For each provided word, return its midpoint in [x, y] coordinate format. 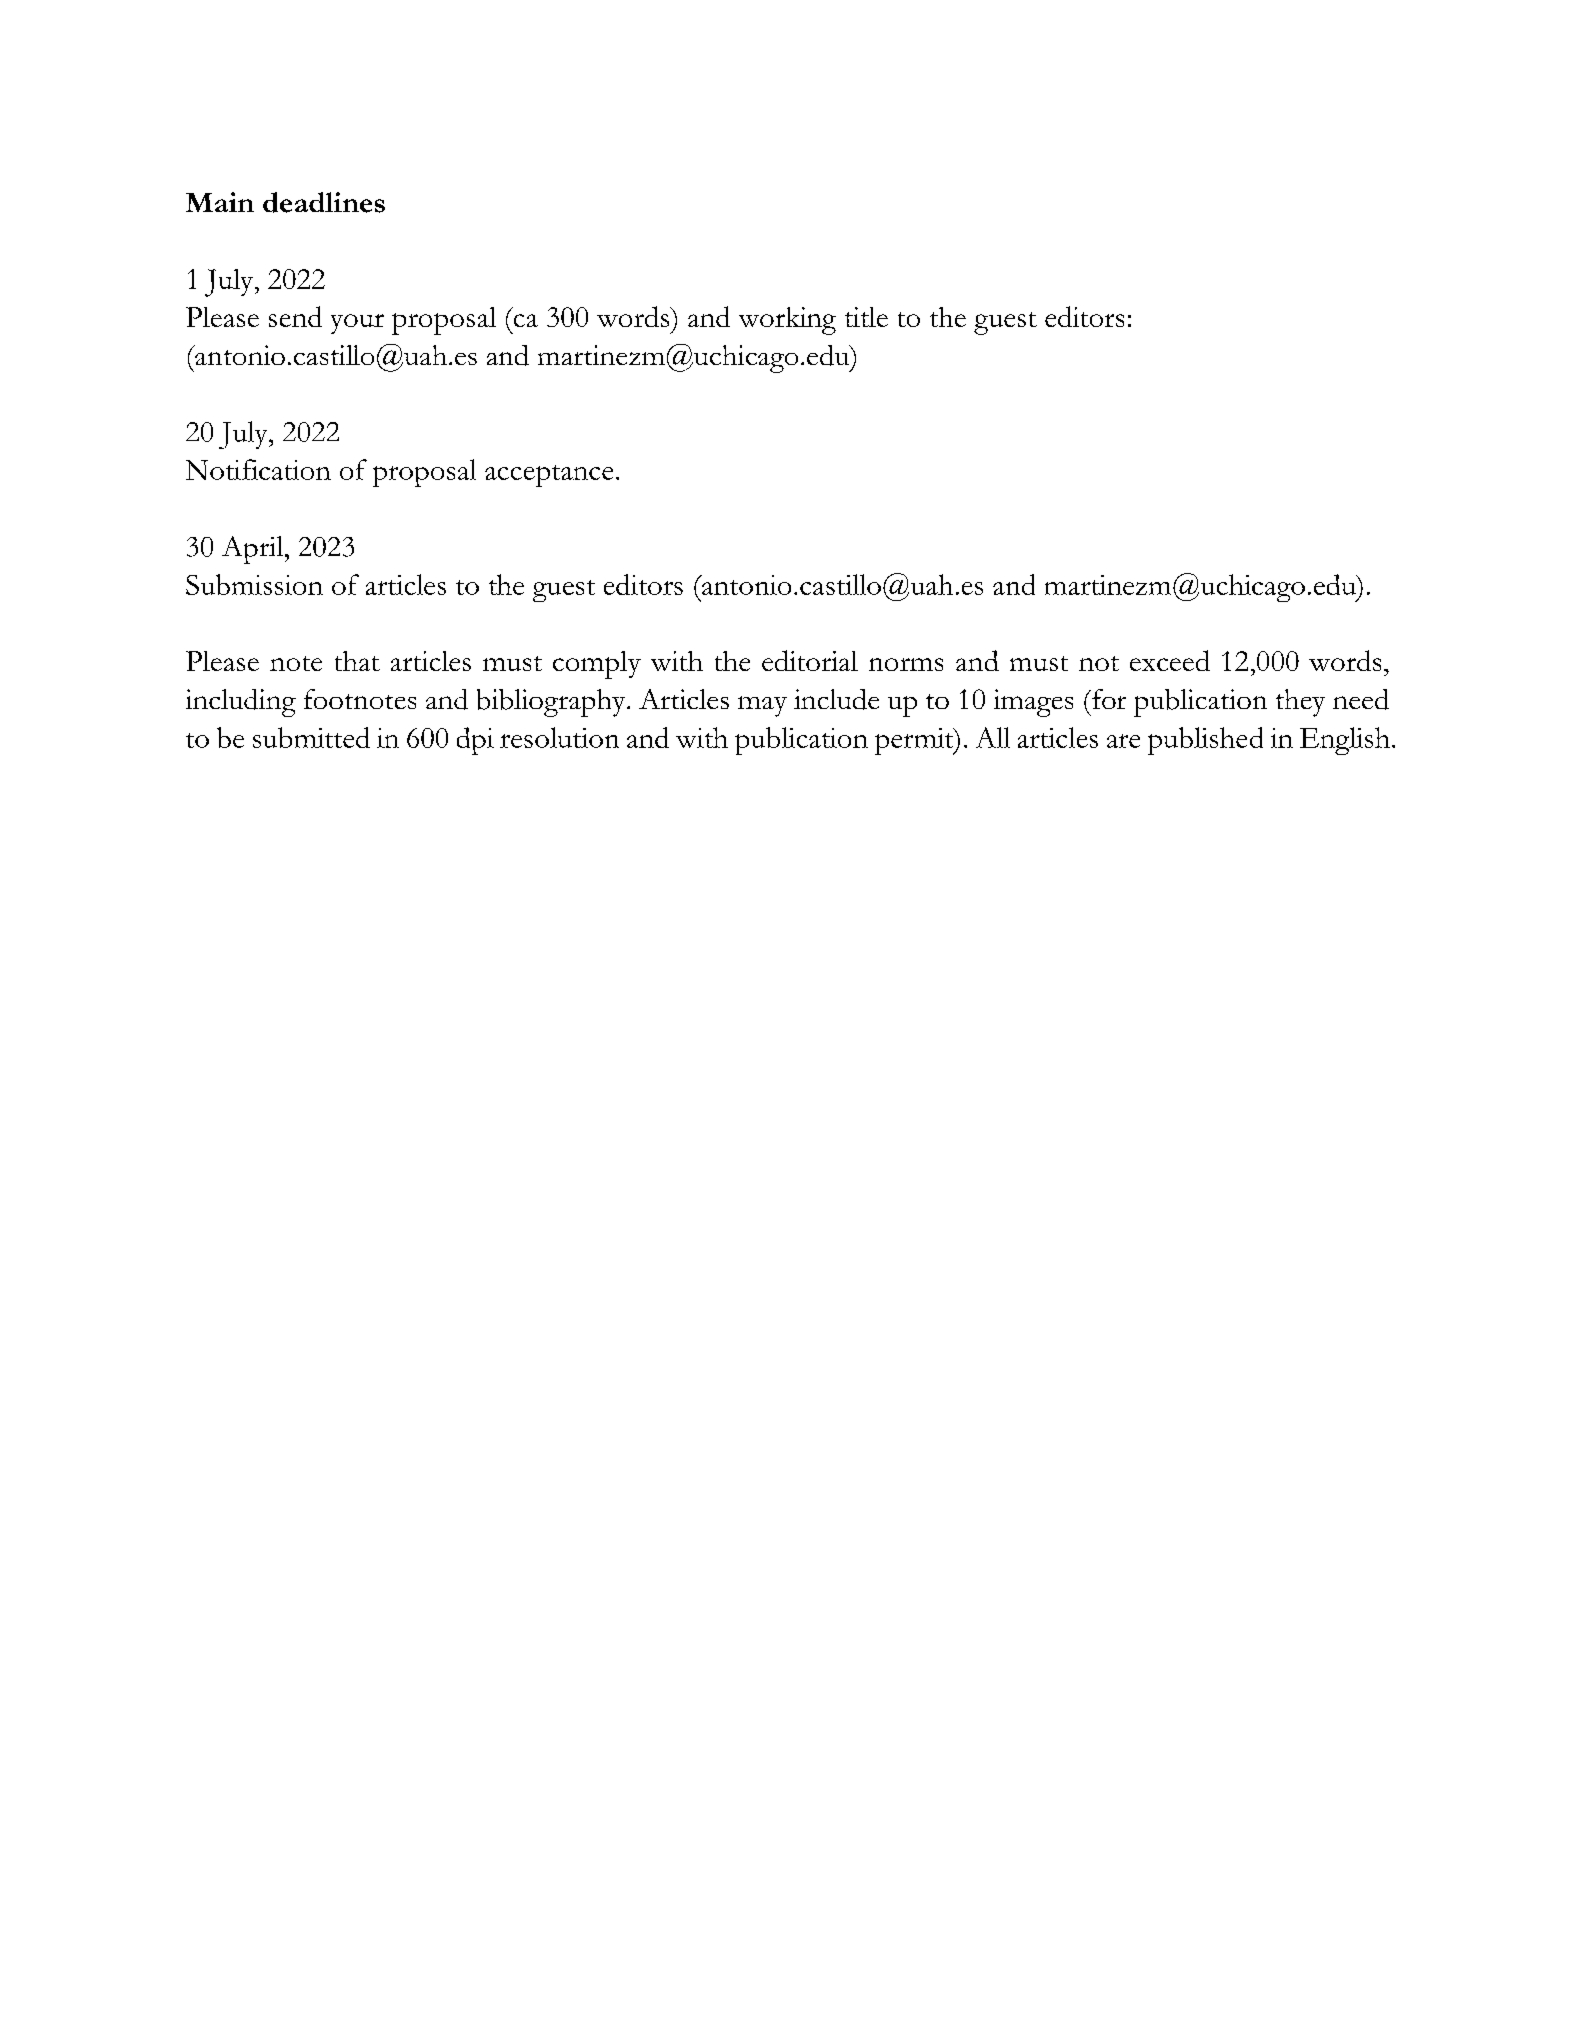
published [1205, 741]
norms [906, 664]
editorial [810, 660]
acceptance [549, 476]
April [254, 550]
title [866, 317]
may [762, 706]
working [787, 321]
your [357, 324]
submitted [311, 737]
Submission [254, 584]
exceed [1170, 660]
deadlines [324, 202]
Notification [258, 469]
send [295, 316]
